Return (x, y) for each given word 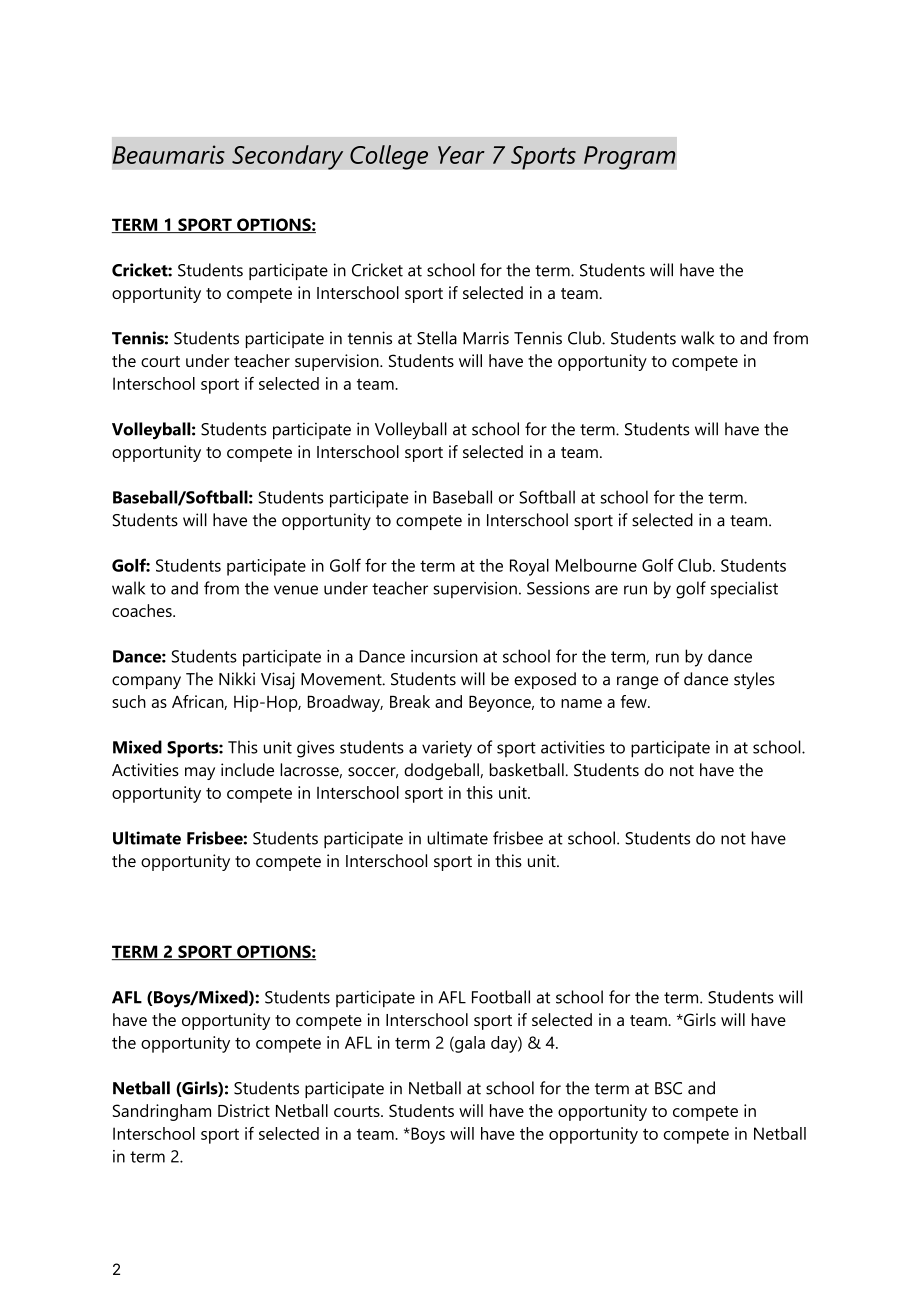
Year (461, 155)
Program (630, 158)
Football (501, 997)
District (244, 1110)
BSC (668, 1088)
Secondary (288, 157)
